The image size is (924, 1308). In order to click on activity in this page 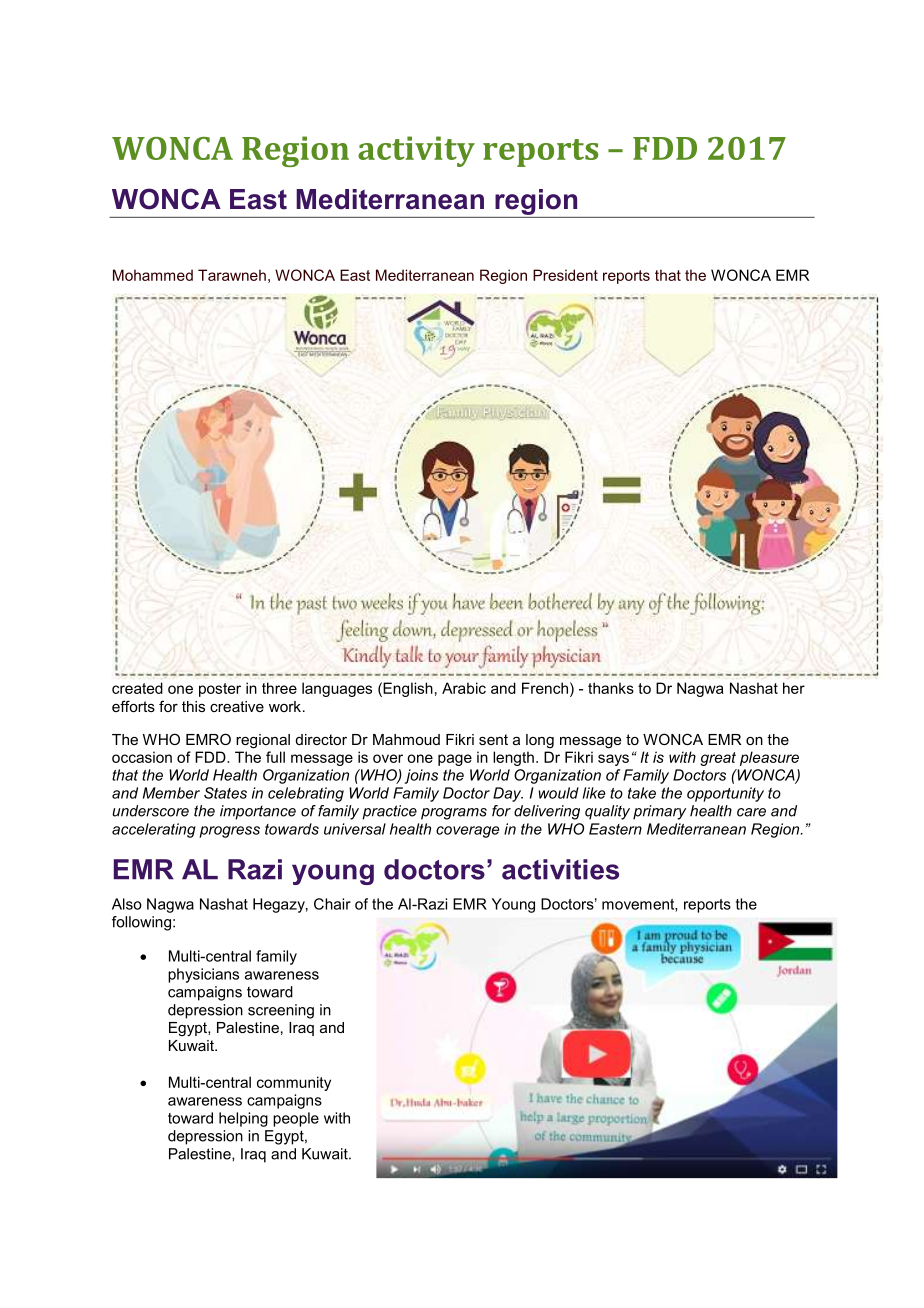, I will do `click(416, 151)`.
